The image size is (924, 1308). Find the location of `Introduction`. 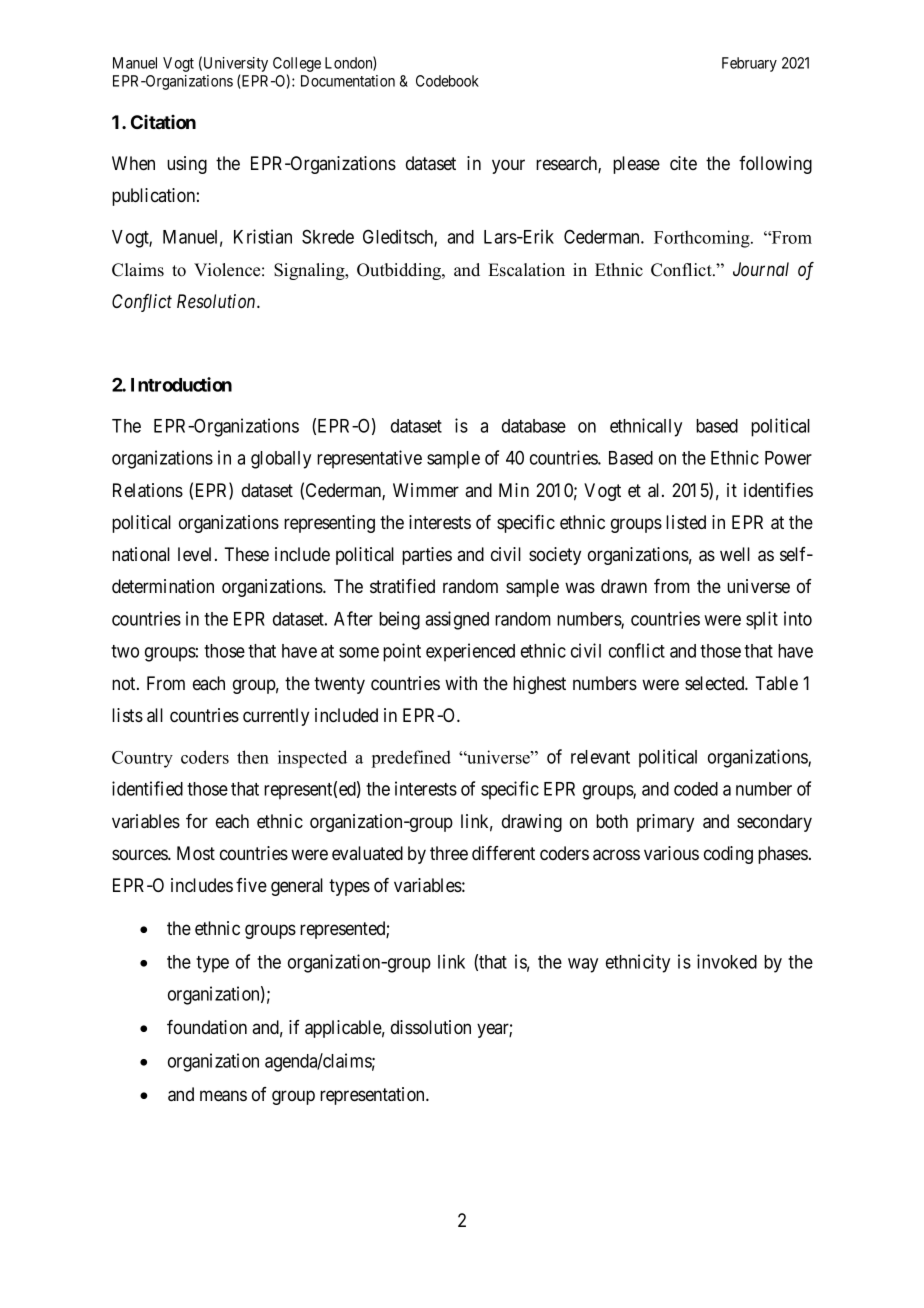

Introduction is located at coordinates (181, 384).
